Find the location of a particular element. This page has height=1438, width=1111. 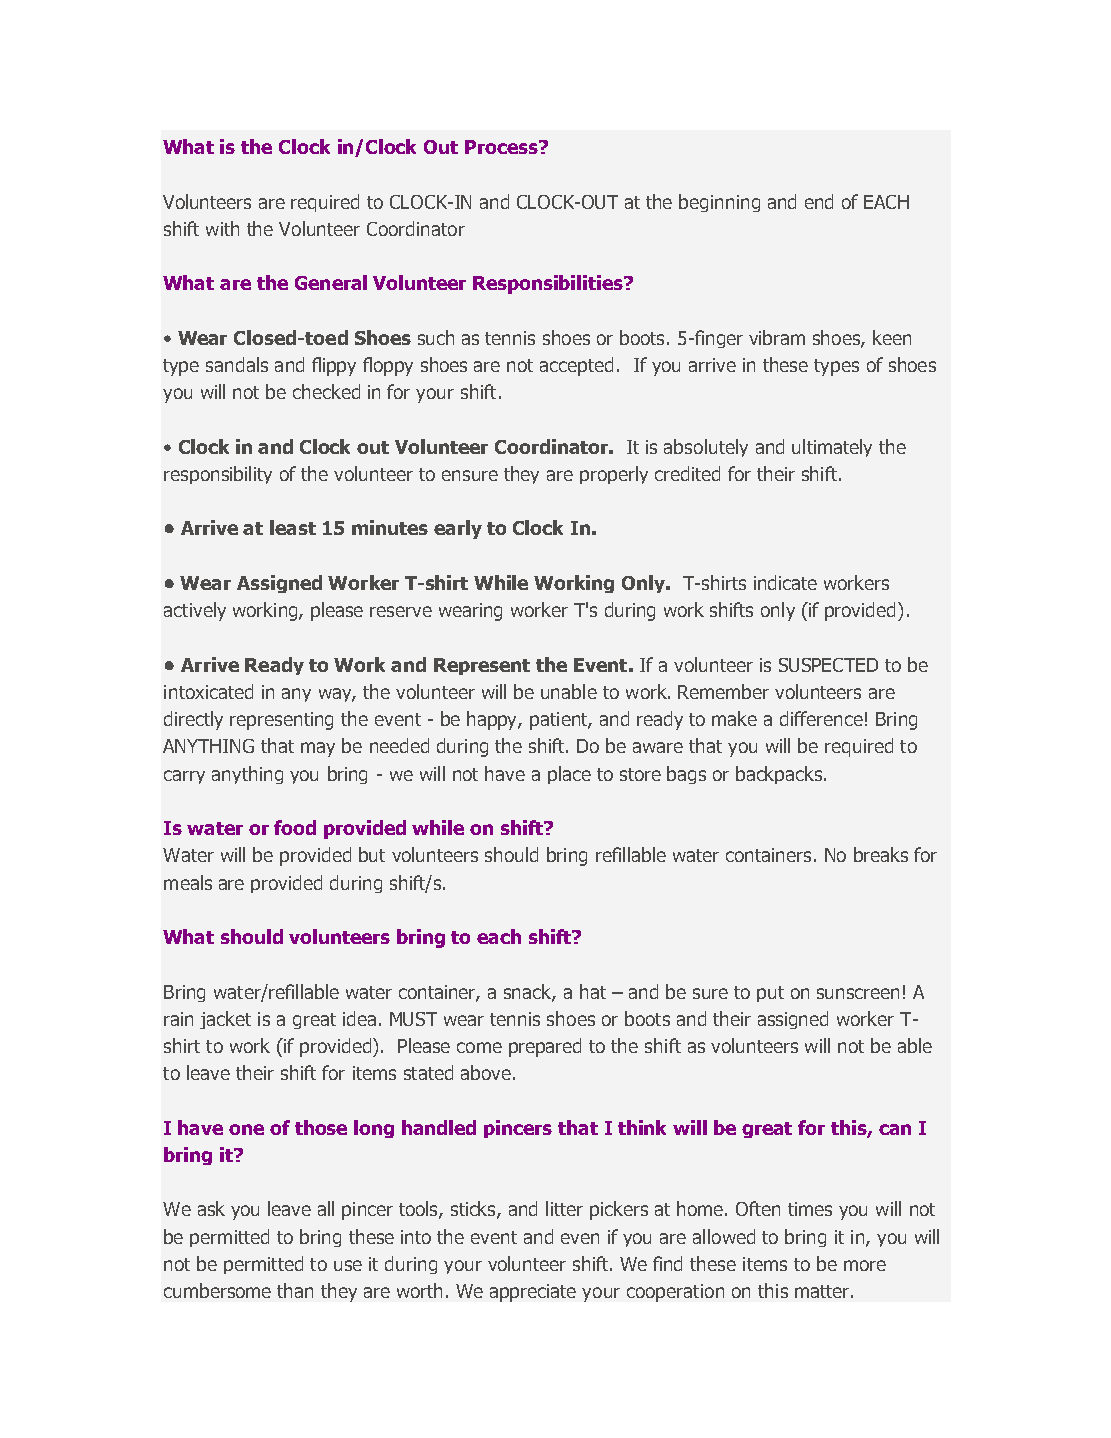

Responsibilities is located at coordinates (549, 284).
